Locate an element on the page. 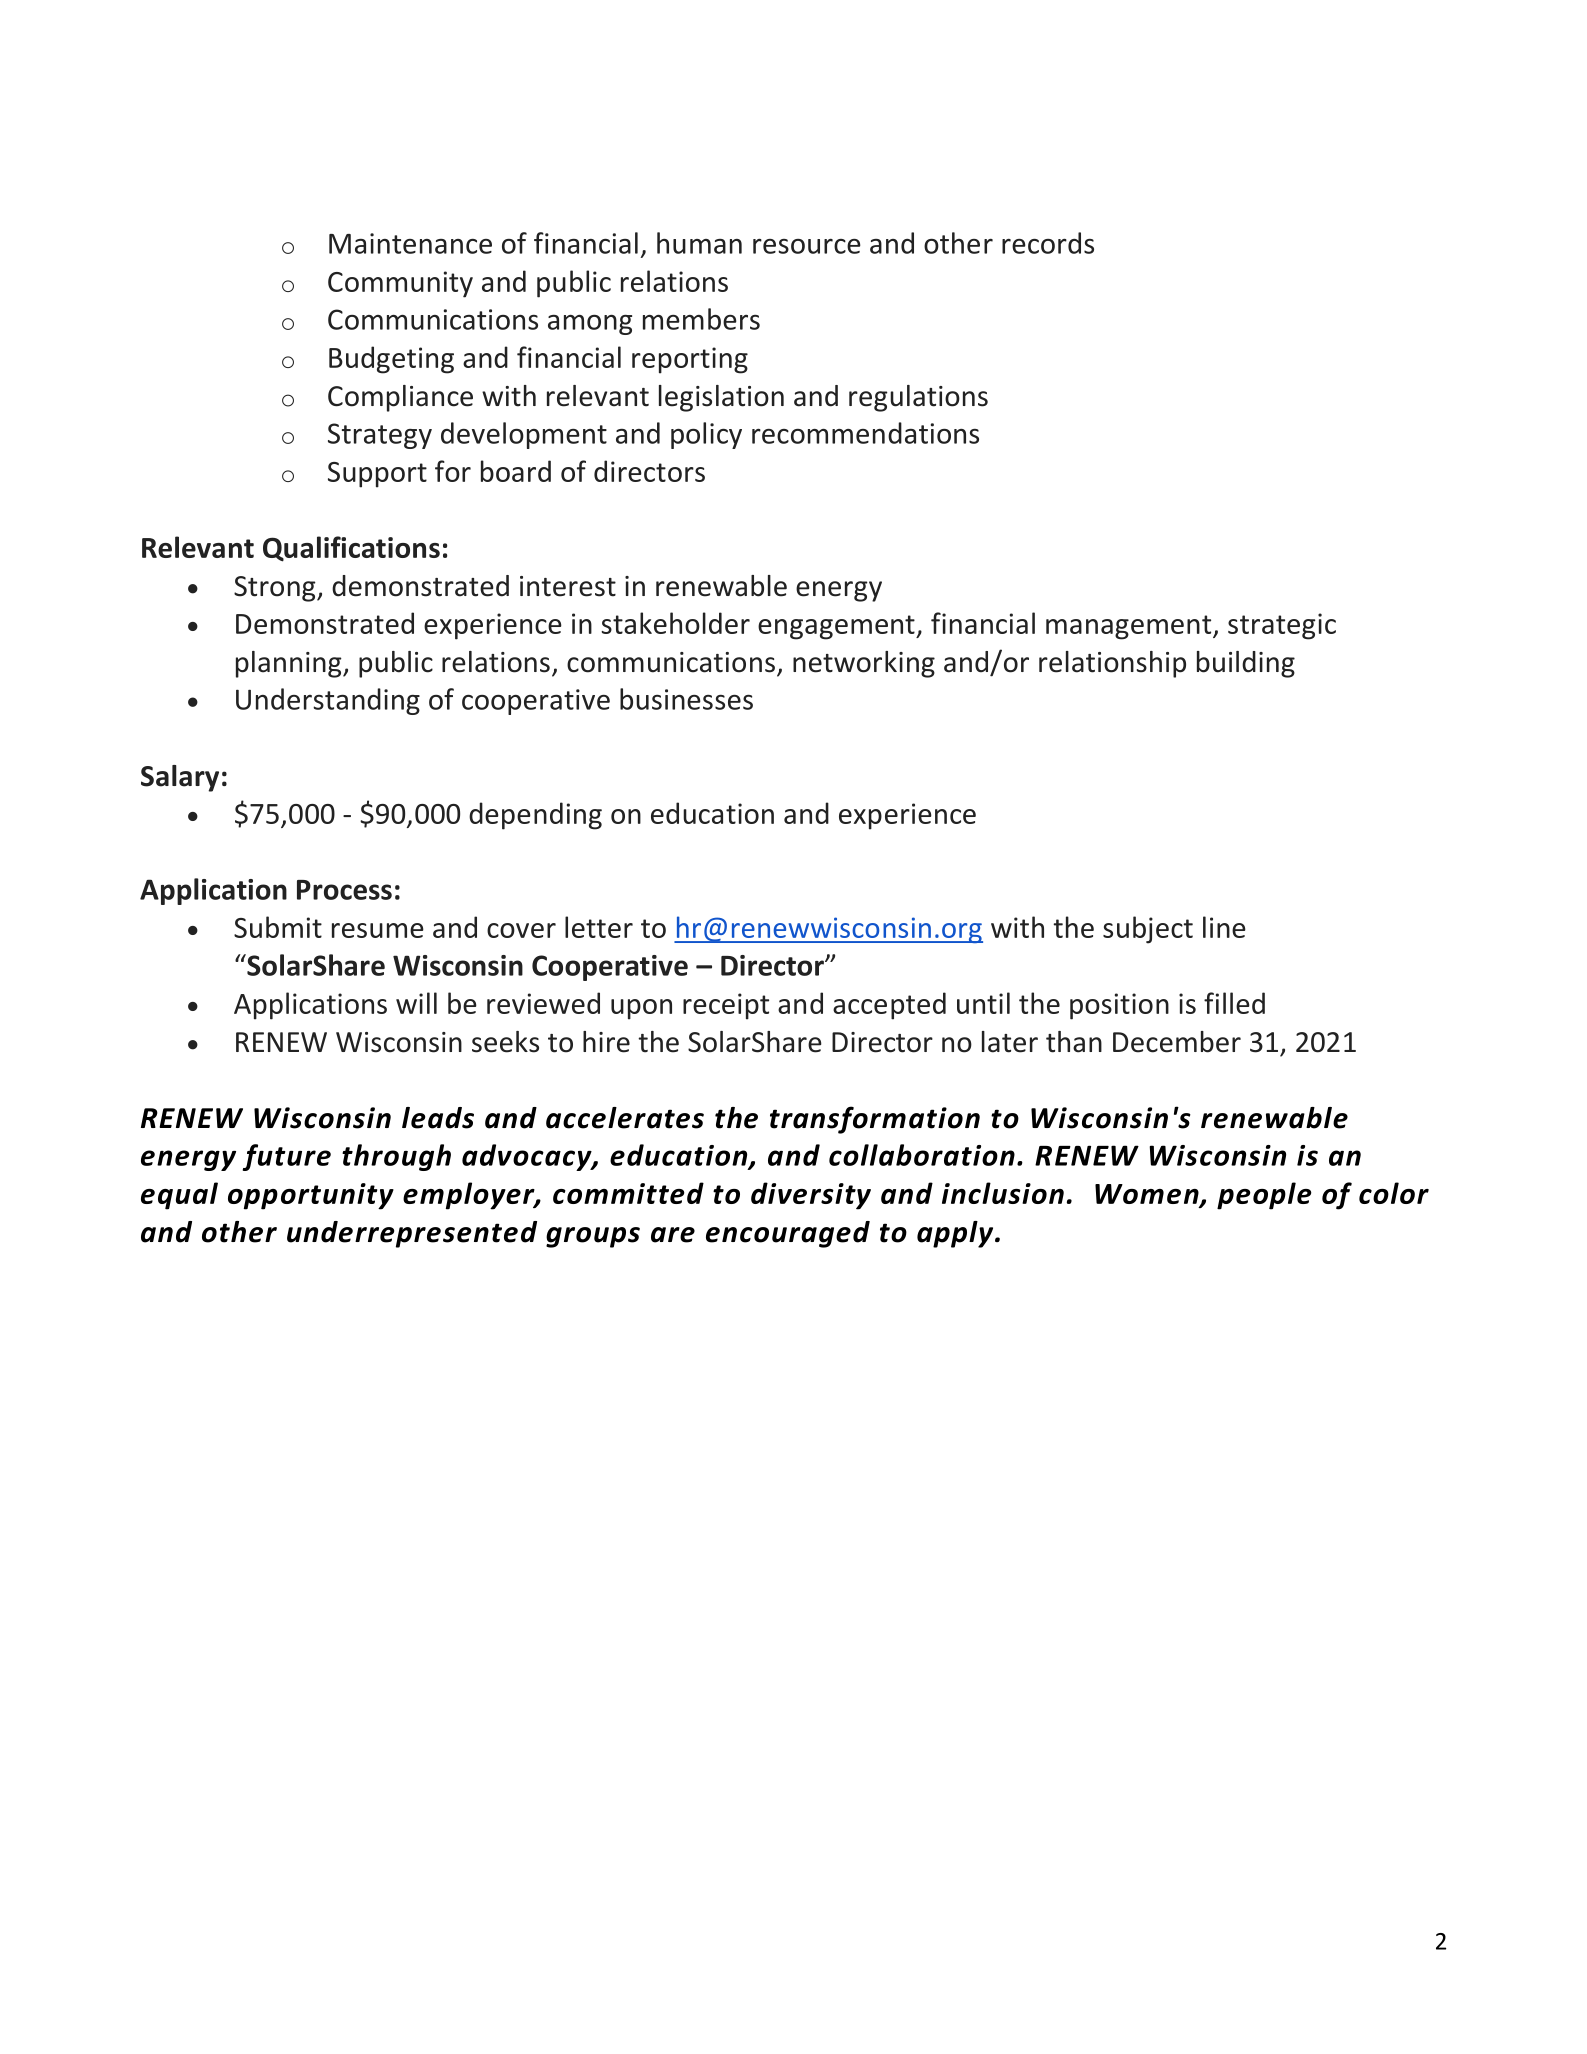  resource is located at coordinates (807, 246).
